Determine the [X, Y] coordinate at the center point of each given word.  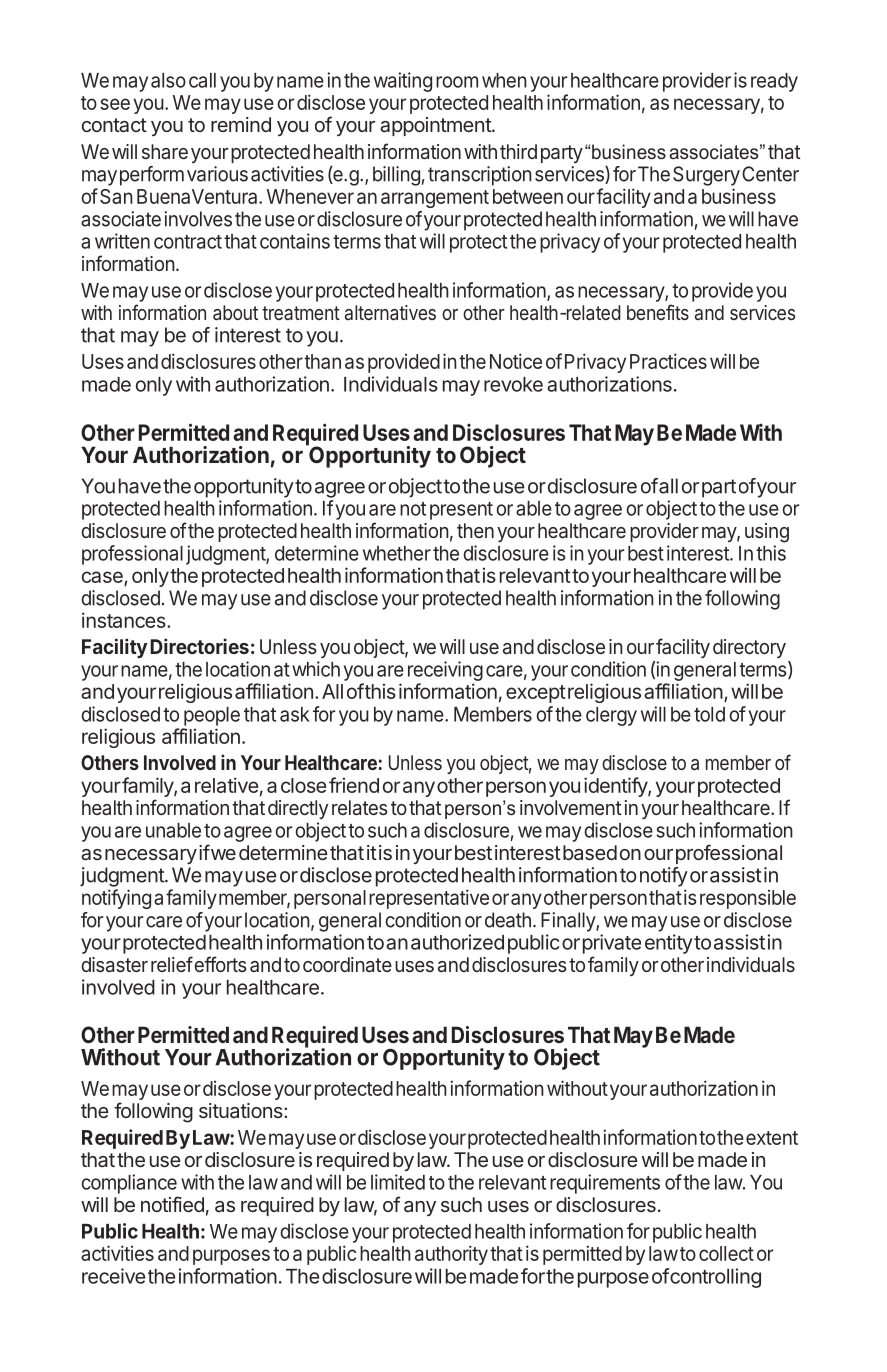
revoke [513, 384]
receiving [445, 671]
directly [298, 809]
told [709, 714]
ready [774, 82]
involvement [570, 807]
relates [360, 807]
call [202, 80]
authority [451, 1255]
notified [172, 1204]
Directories [199, 646]
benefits [658, 312]
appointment [436, 126]
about [235, 312]
